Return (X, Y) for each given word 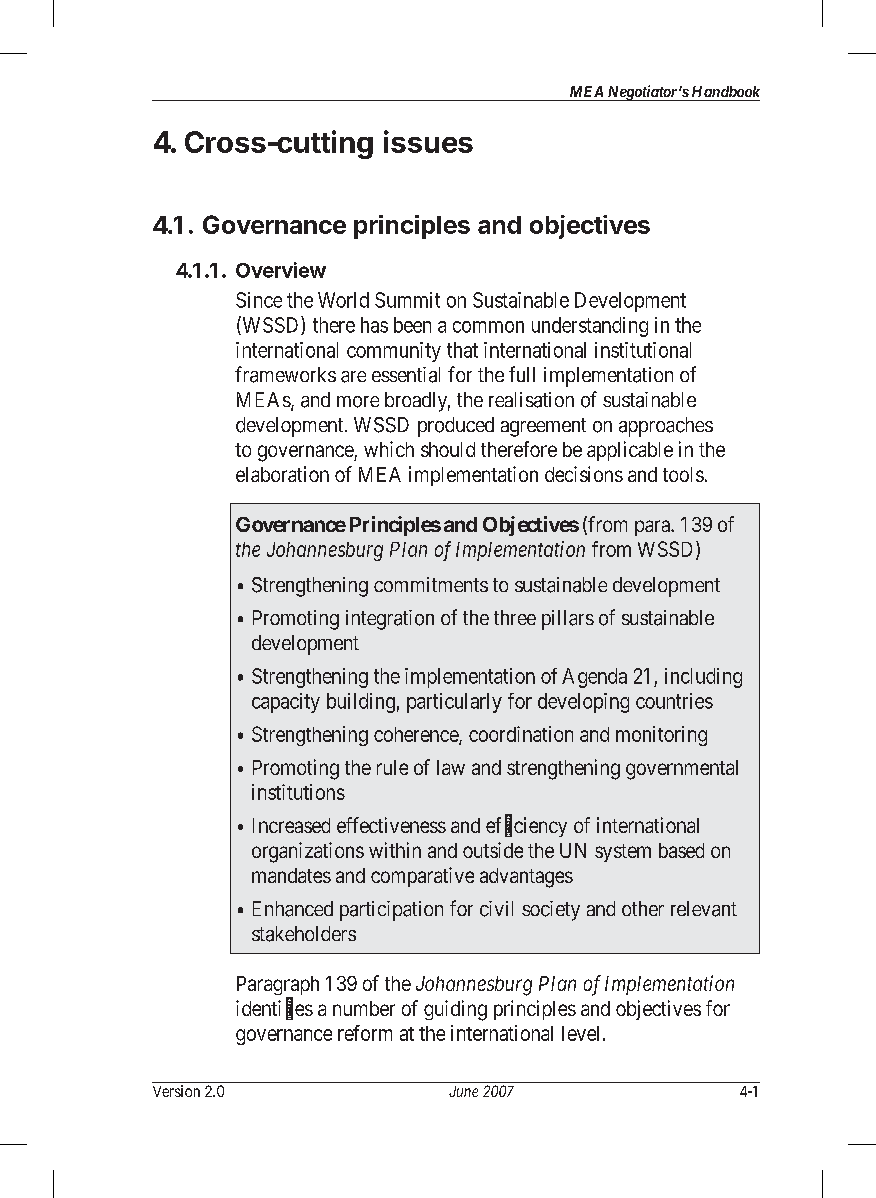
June (463, 1091)
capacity (286, 703)
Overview (281, 270)
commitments (431, 584)
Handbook (726, 91)
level (583, 1033)
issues (428, 141)
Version (176, 1091)
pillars (568, 620)
